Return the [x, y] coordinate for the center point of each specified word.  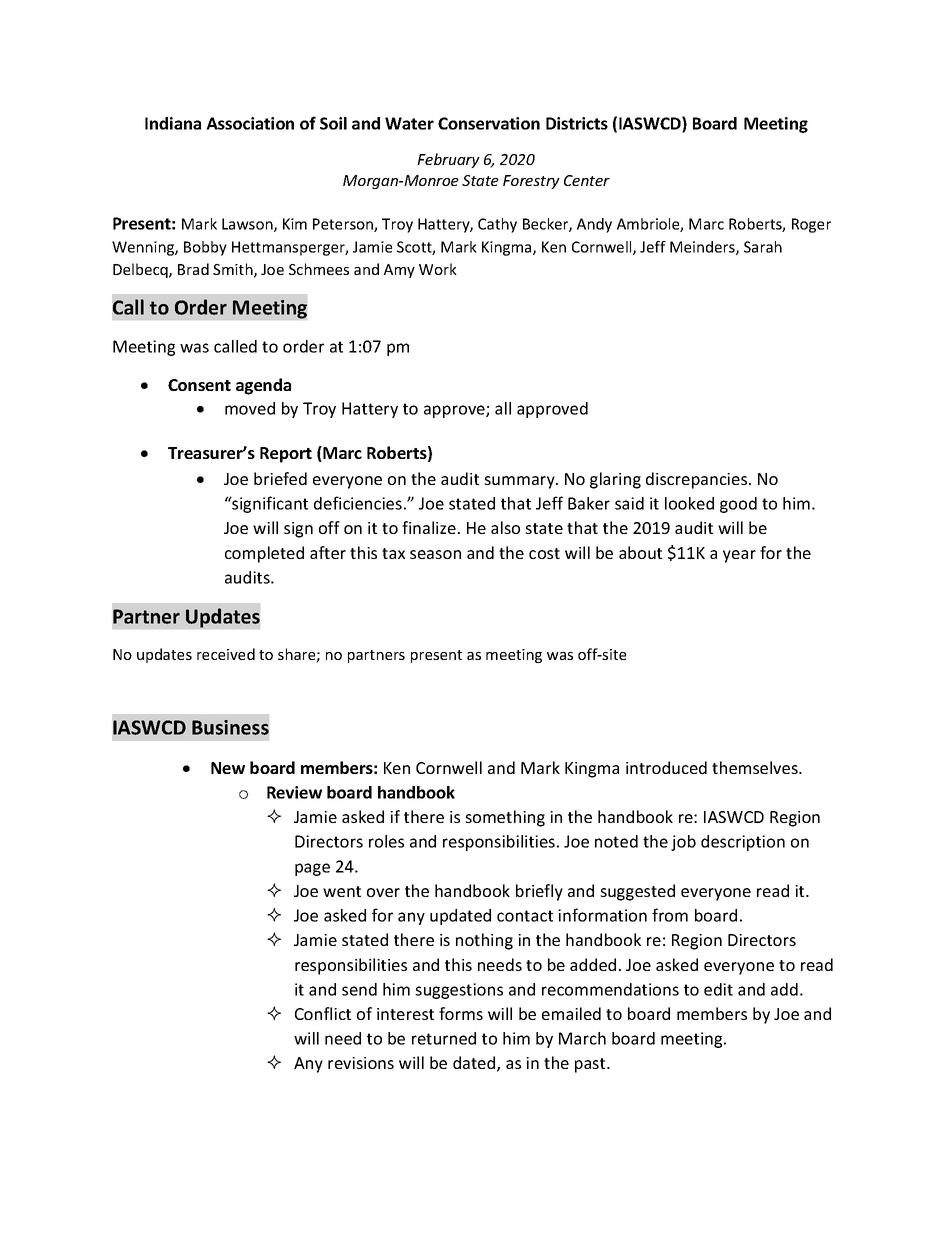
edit [718, 989]
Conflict [323, 1013]
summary [520, 482]
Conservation [489, 123]
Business [230, 727]
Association [250, 123]
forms [461, 1013]
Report [286, 455]
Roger [811, 225]
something [505, 818]
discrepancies [698, 480]
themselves [756, 767]
